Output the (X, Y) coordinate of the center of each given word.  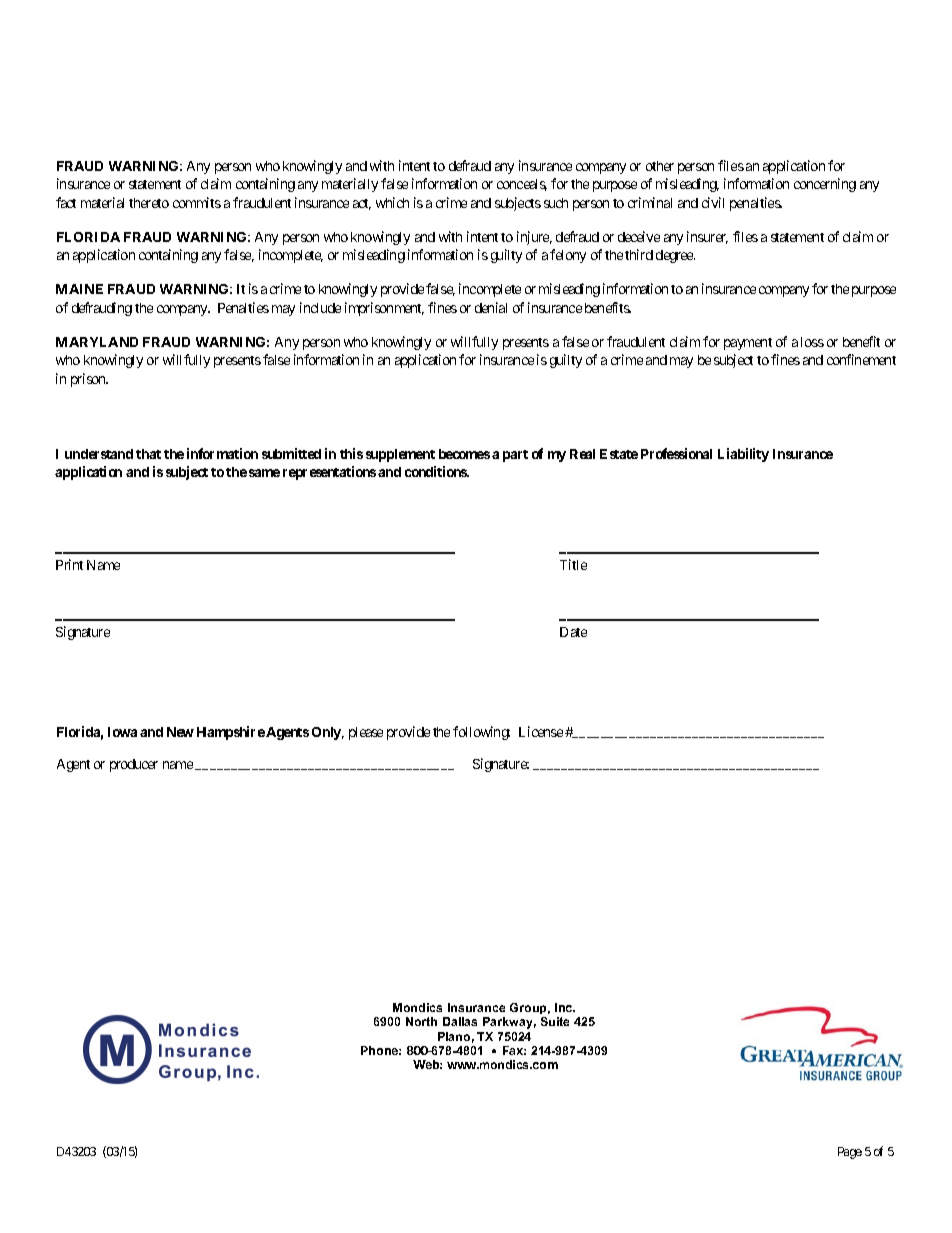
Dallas (460, 1021)
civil (713, 202)
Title (573, 564)
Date (573, 632)
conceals (522, 185)
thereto (149, 203)
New (180, 732)
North (421, 1021)
